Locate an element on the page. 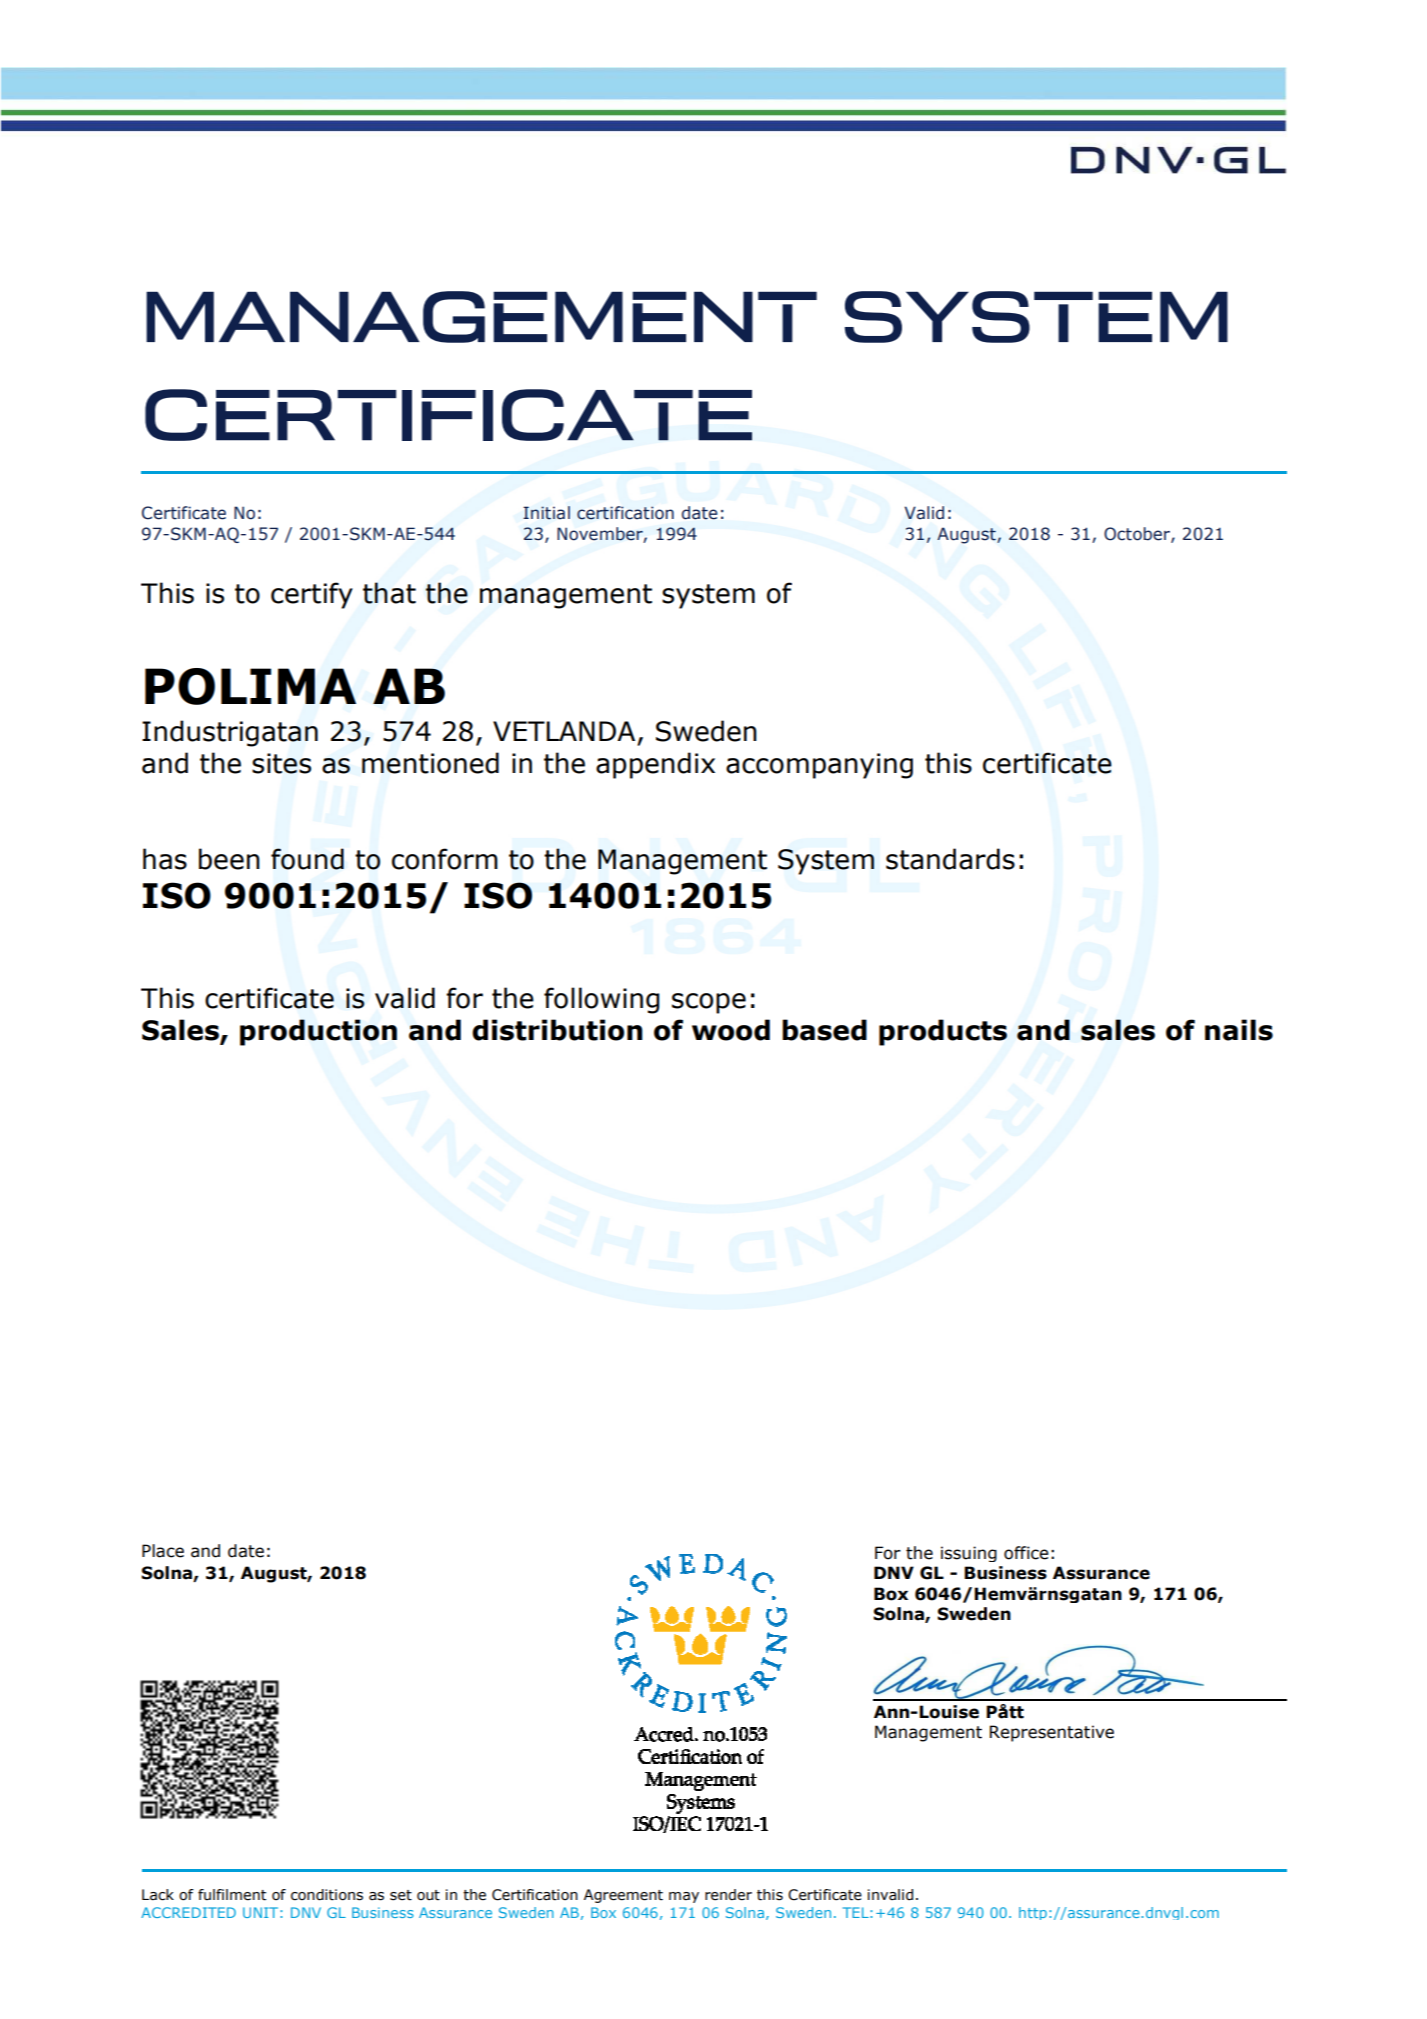  conditions is located at coordinates (327, 1895).
